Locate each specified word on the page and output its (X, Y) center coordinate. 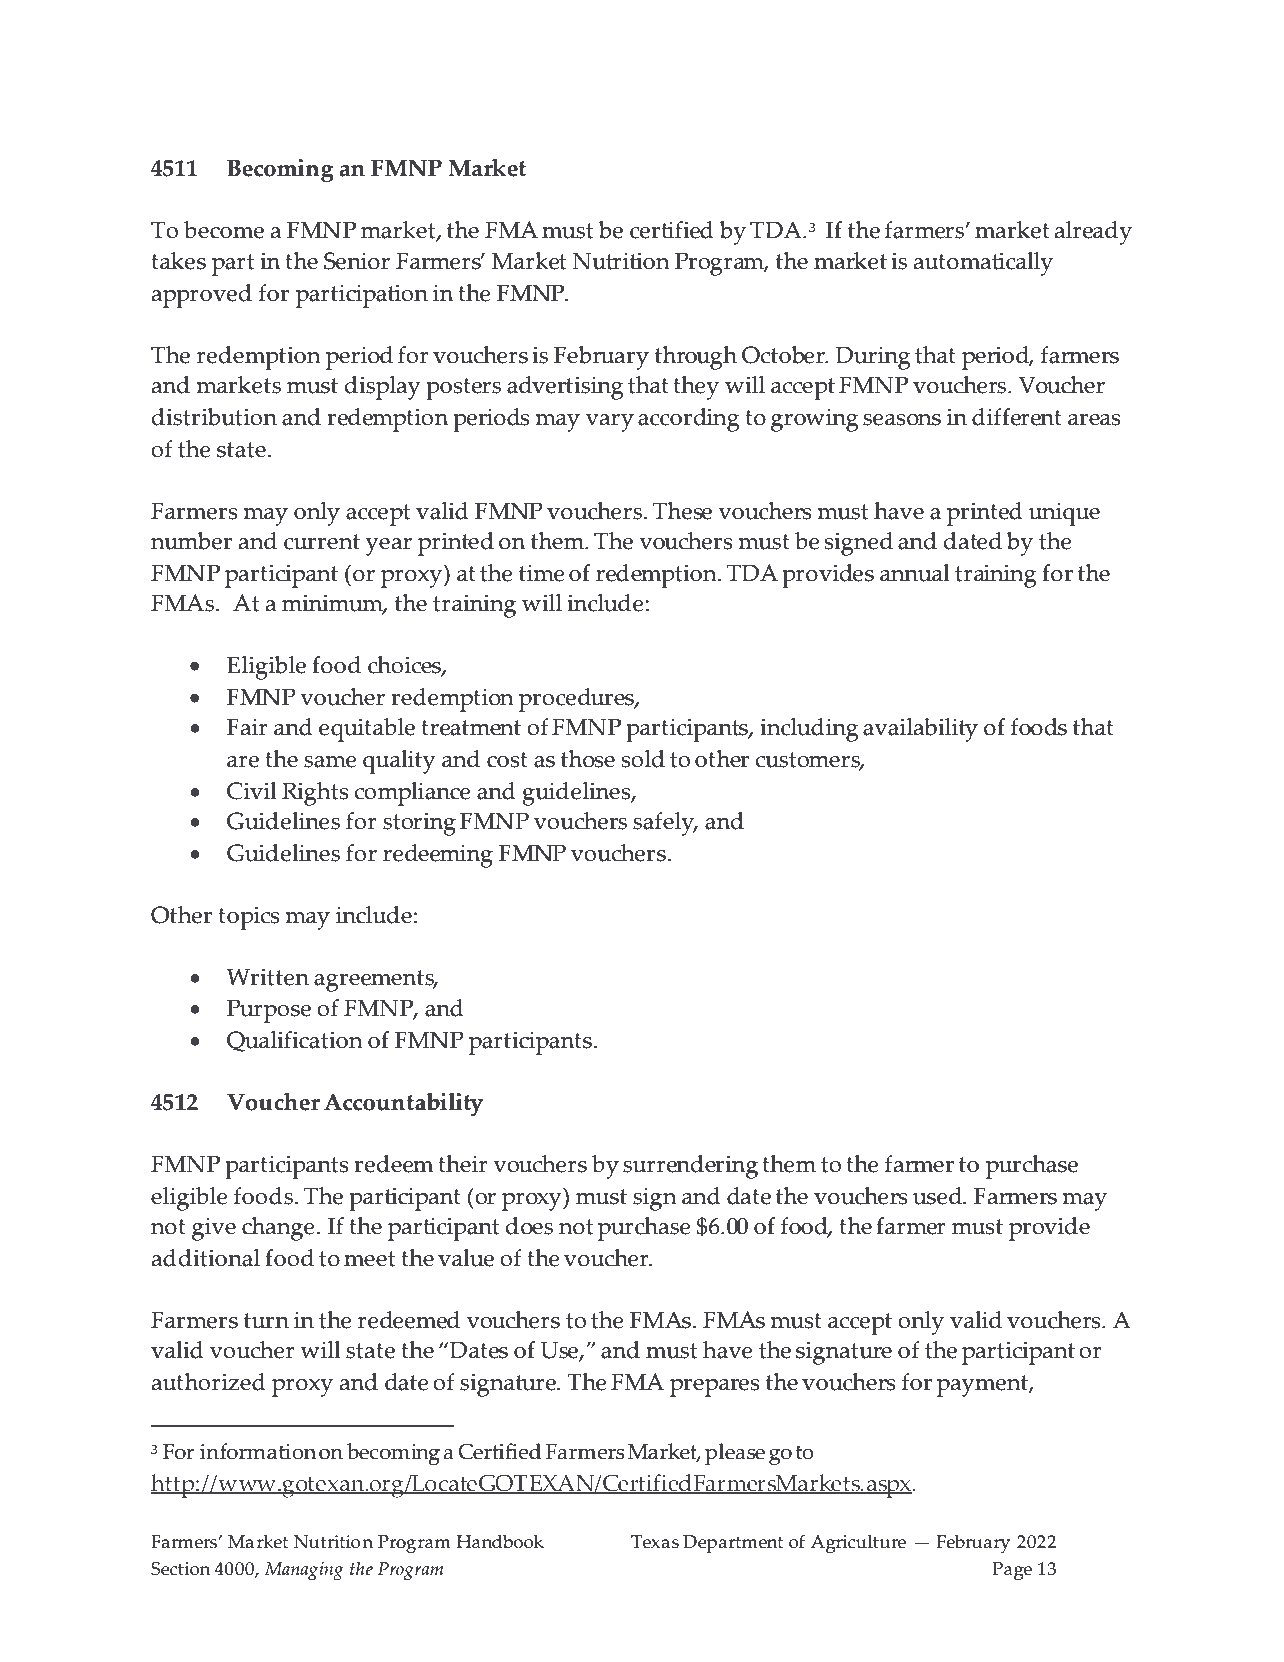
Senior (357, 261)
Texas (655, 1542)
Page (1012, 1571)
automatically (983, 264)
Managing (303, 1571)
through (696, 358)
